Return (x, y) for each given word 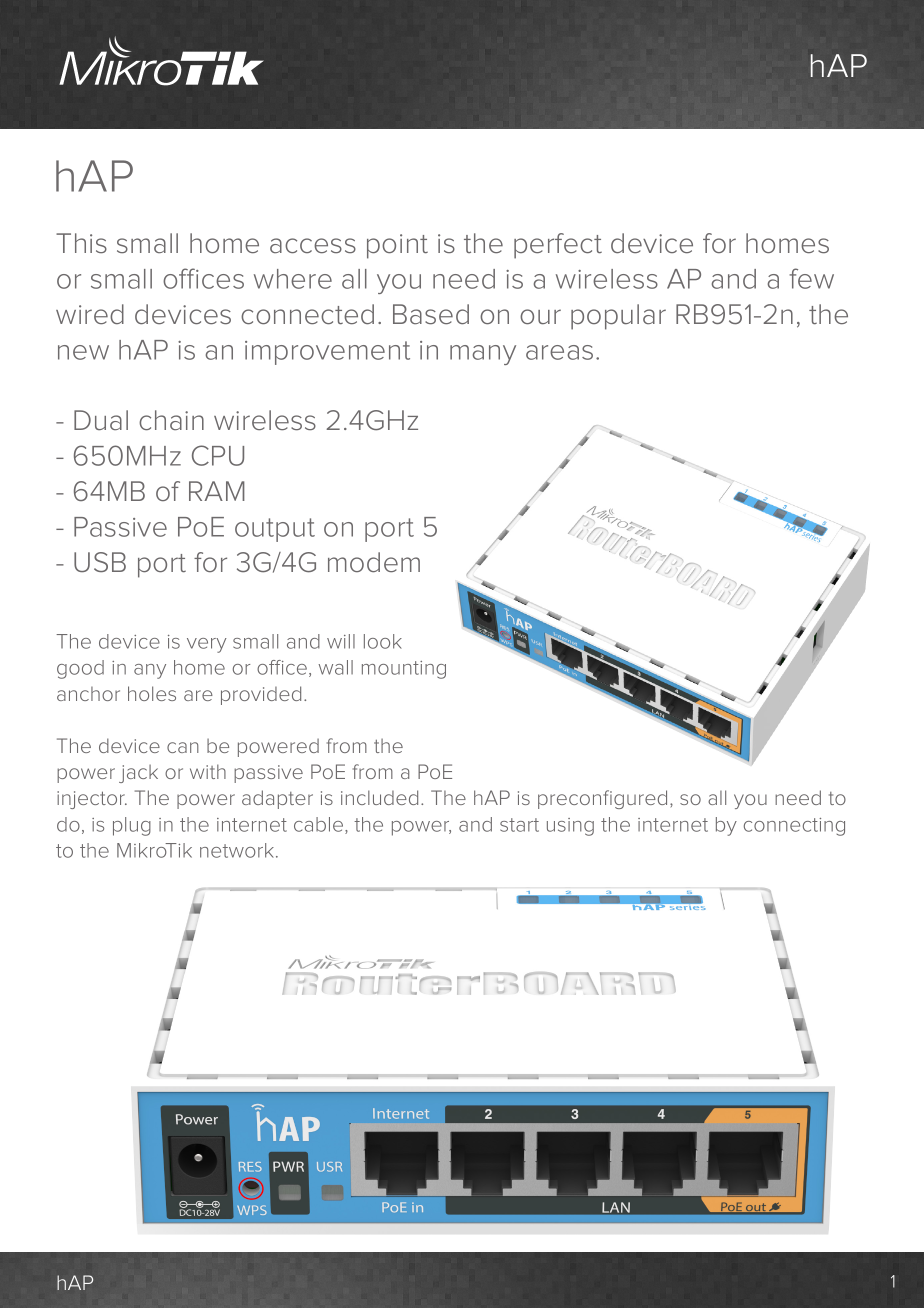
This (81, 243)
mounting (404, 670)
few (811, 278)
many (483, 355)
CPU (218, 455)
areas (559, 352)
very (207, 645)
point (397, 246)
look (383, 641)
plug (132, 826)
